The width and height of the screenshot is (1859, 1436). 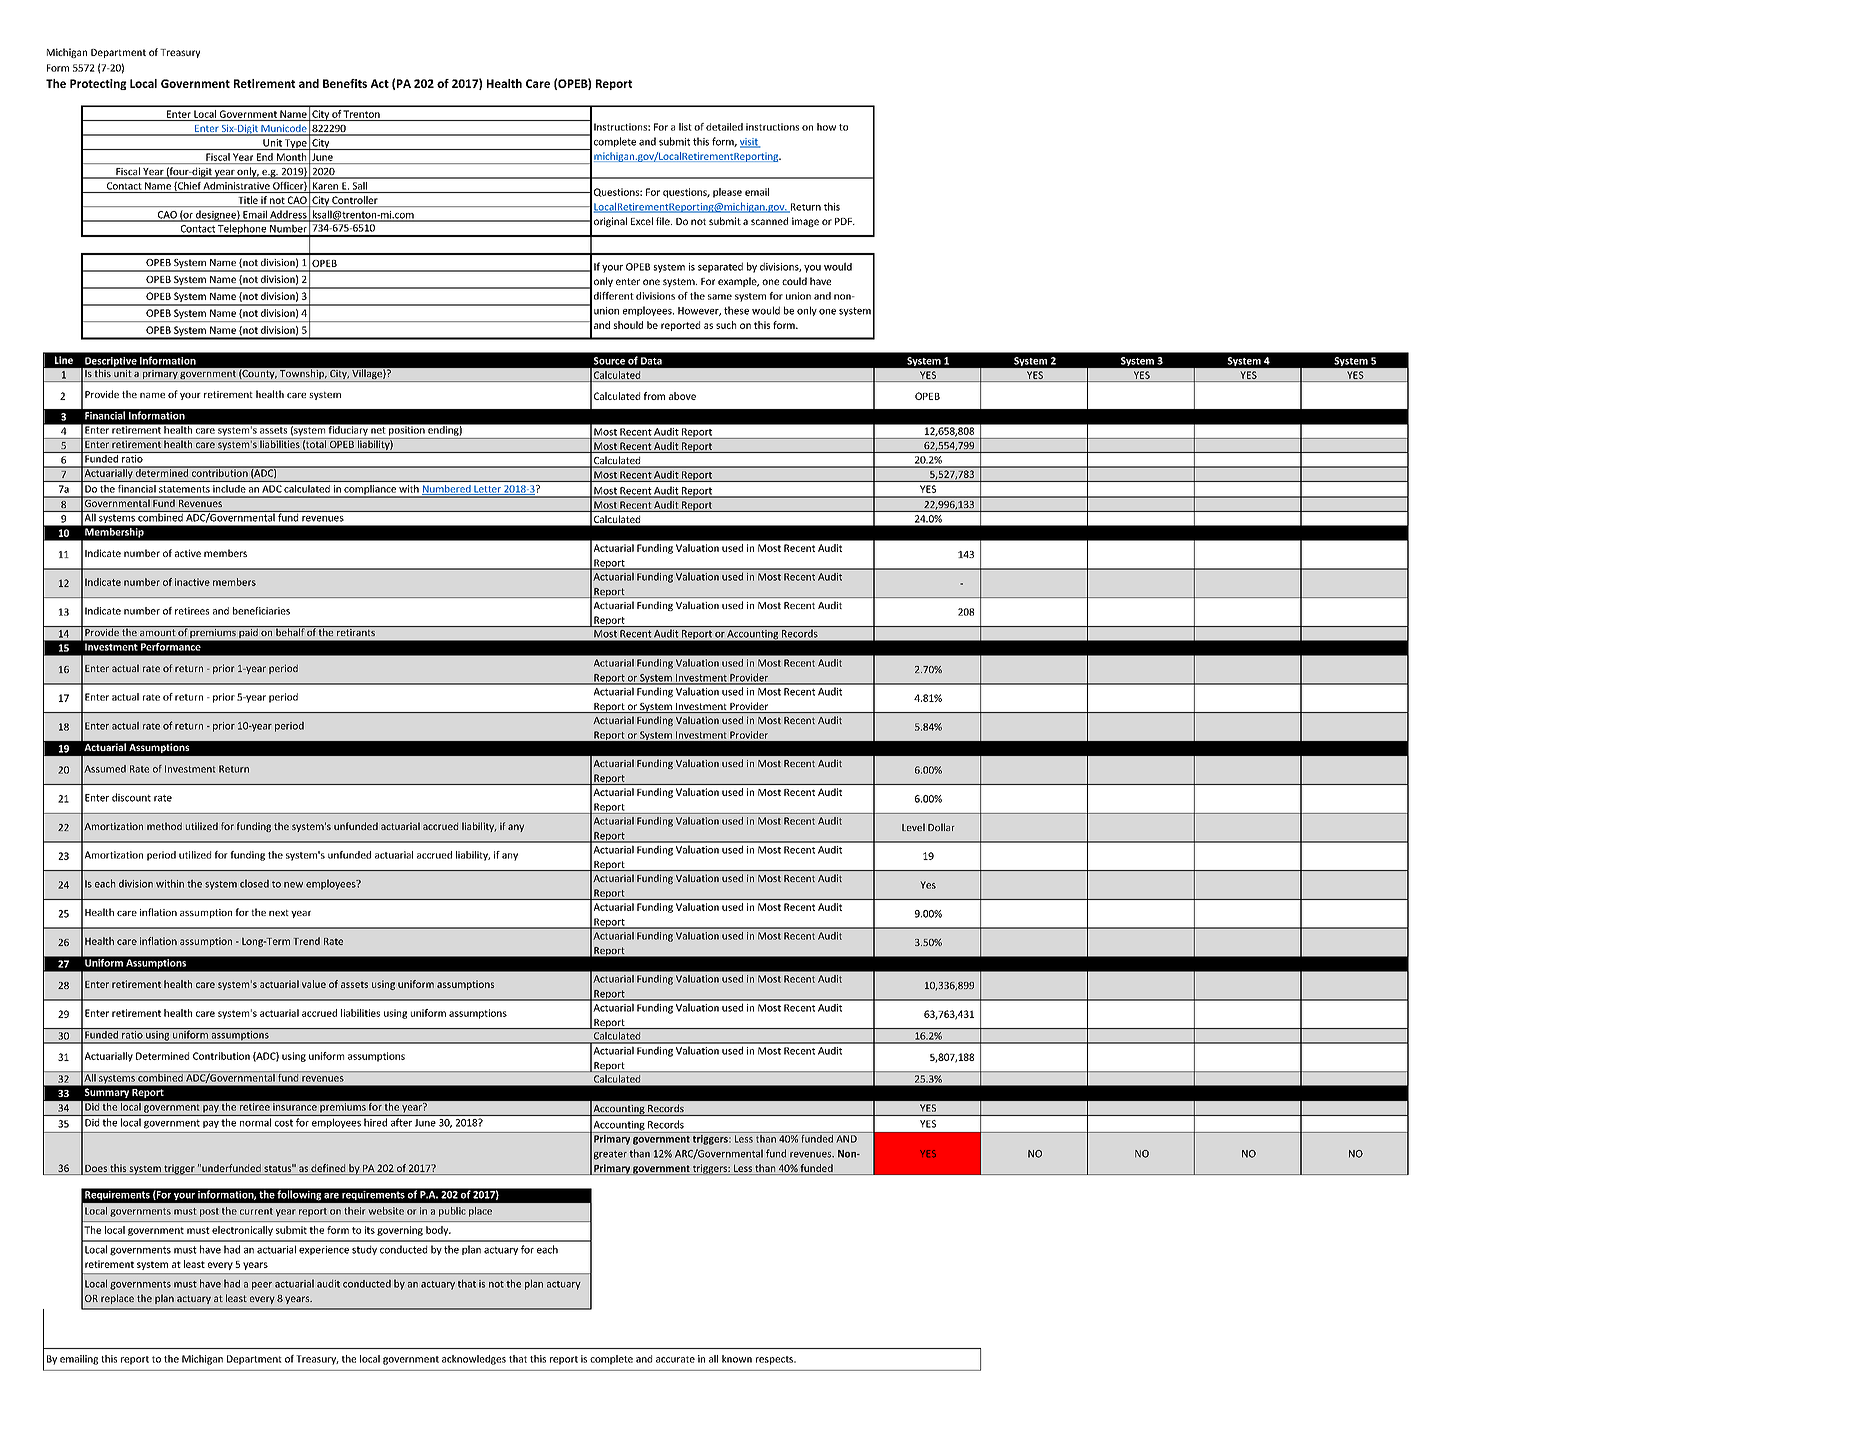 What do you see at coordinates (262, 1286) in the screenshot?
I see `peer` at bounding box center [262, 1286].
